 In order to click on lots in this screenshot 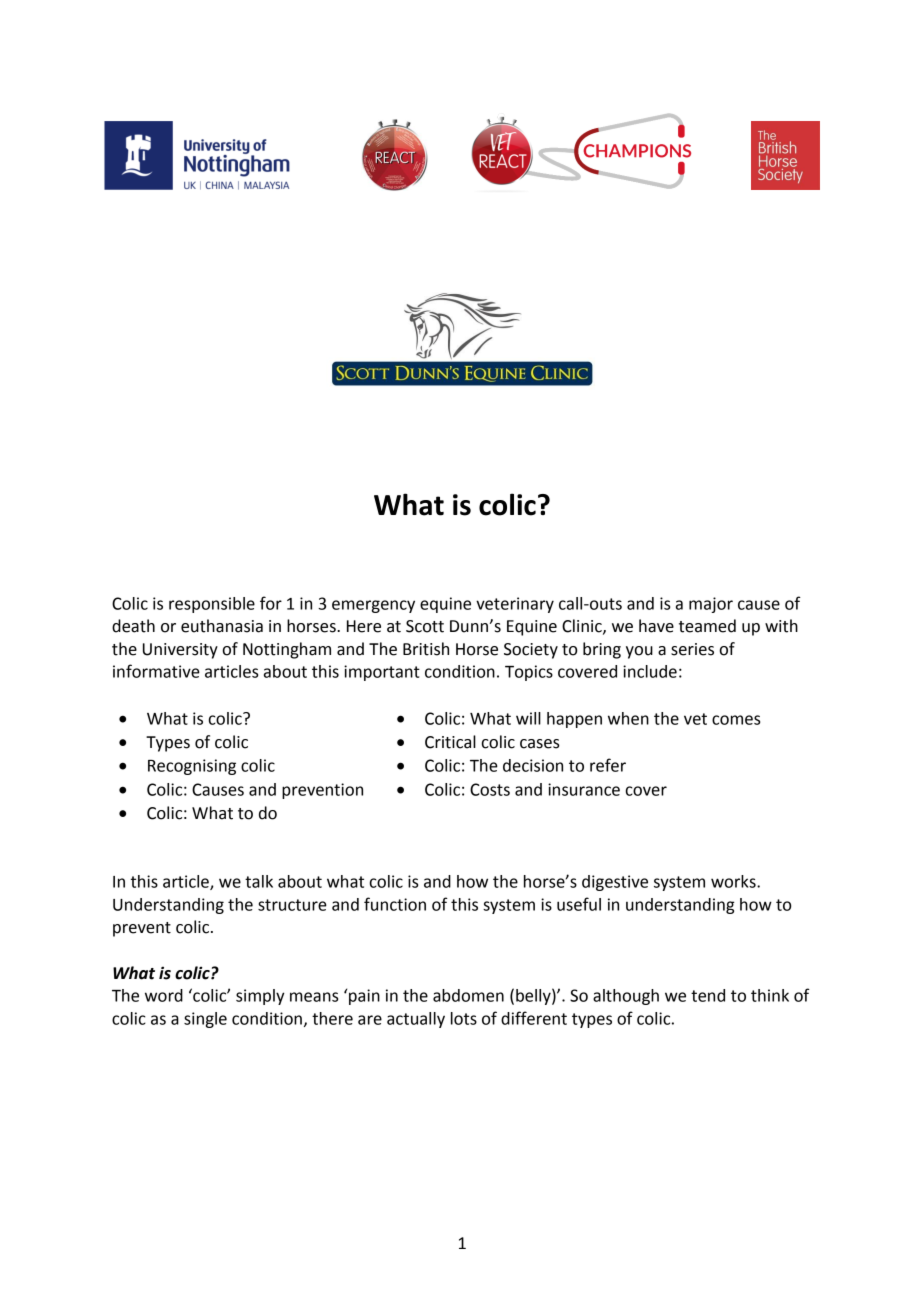, I will do `click(464, 1018)`.
